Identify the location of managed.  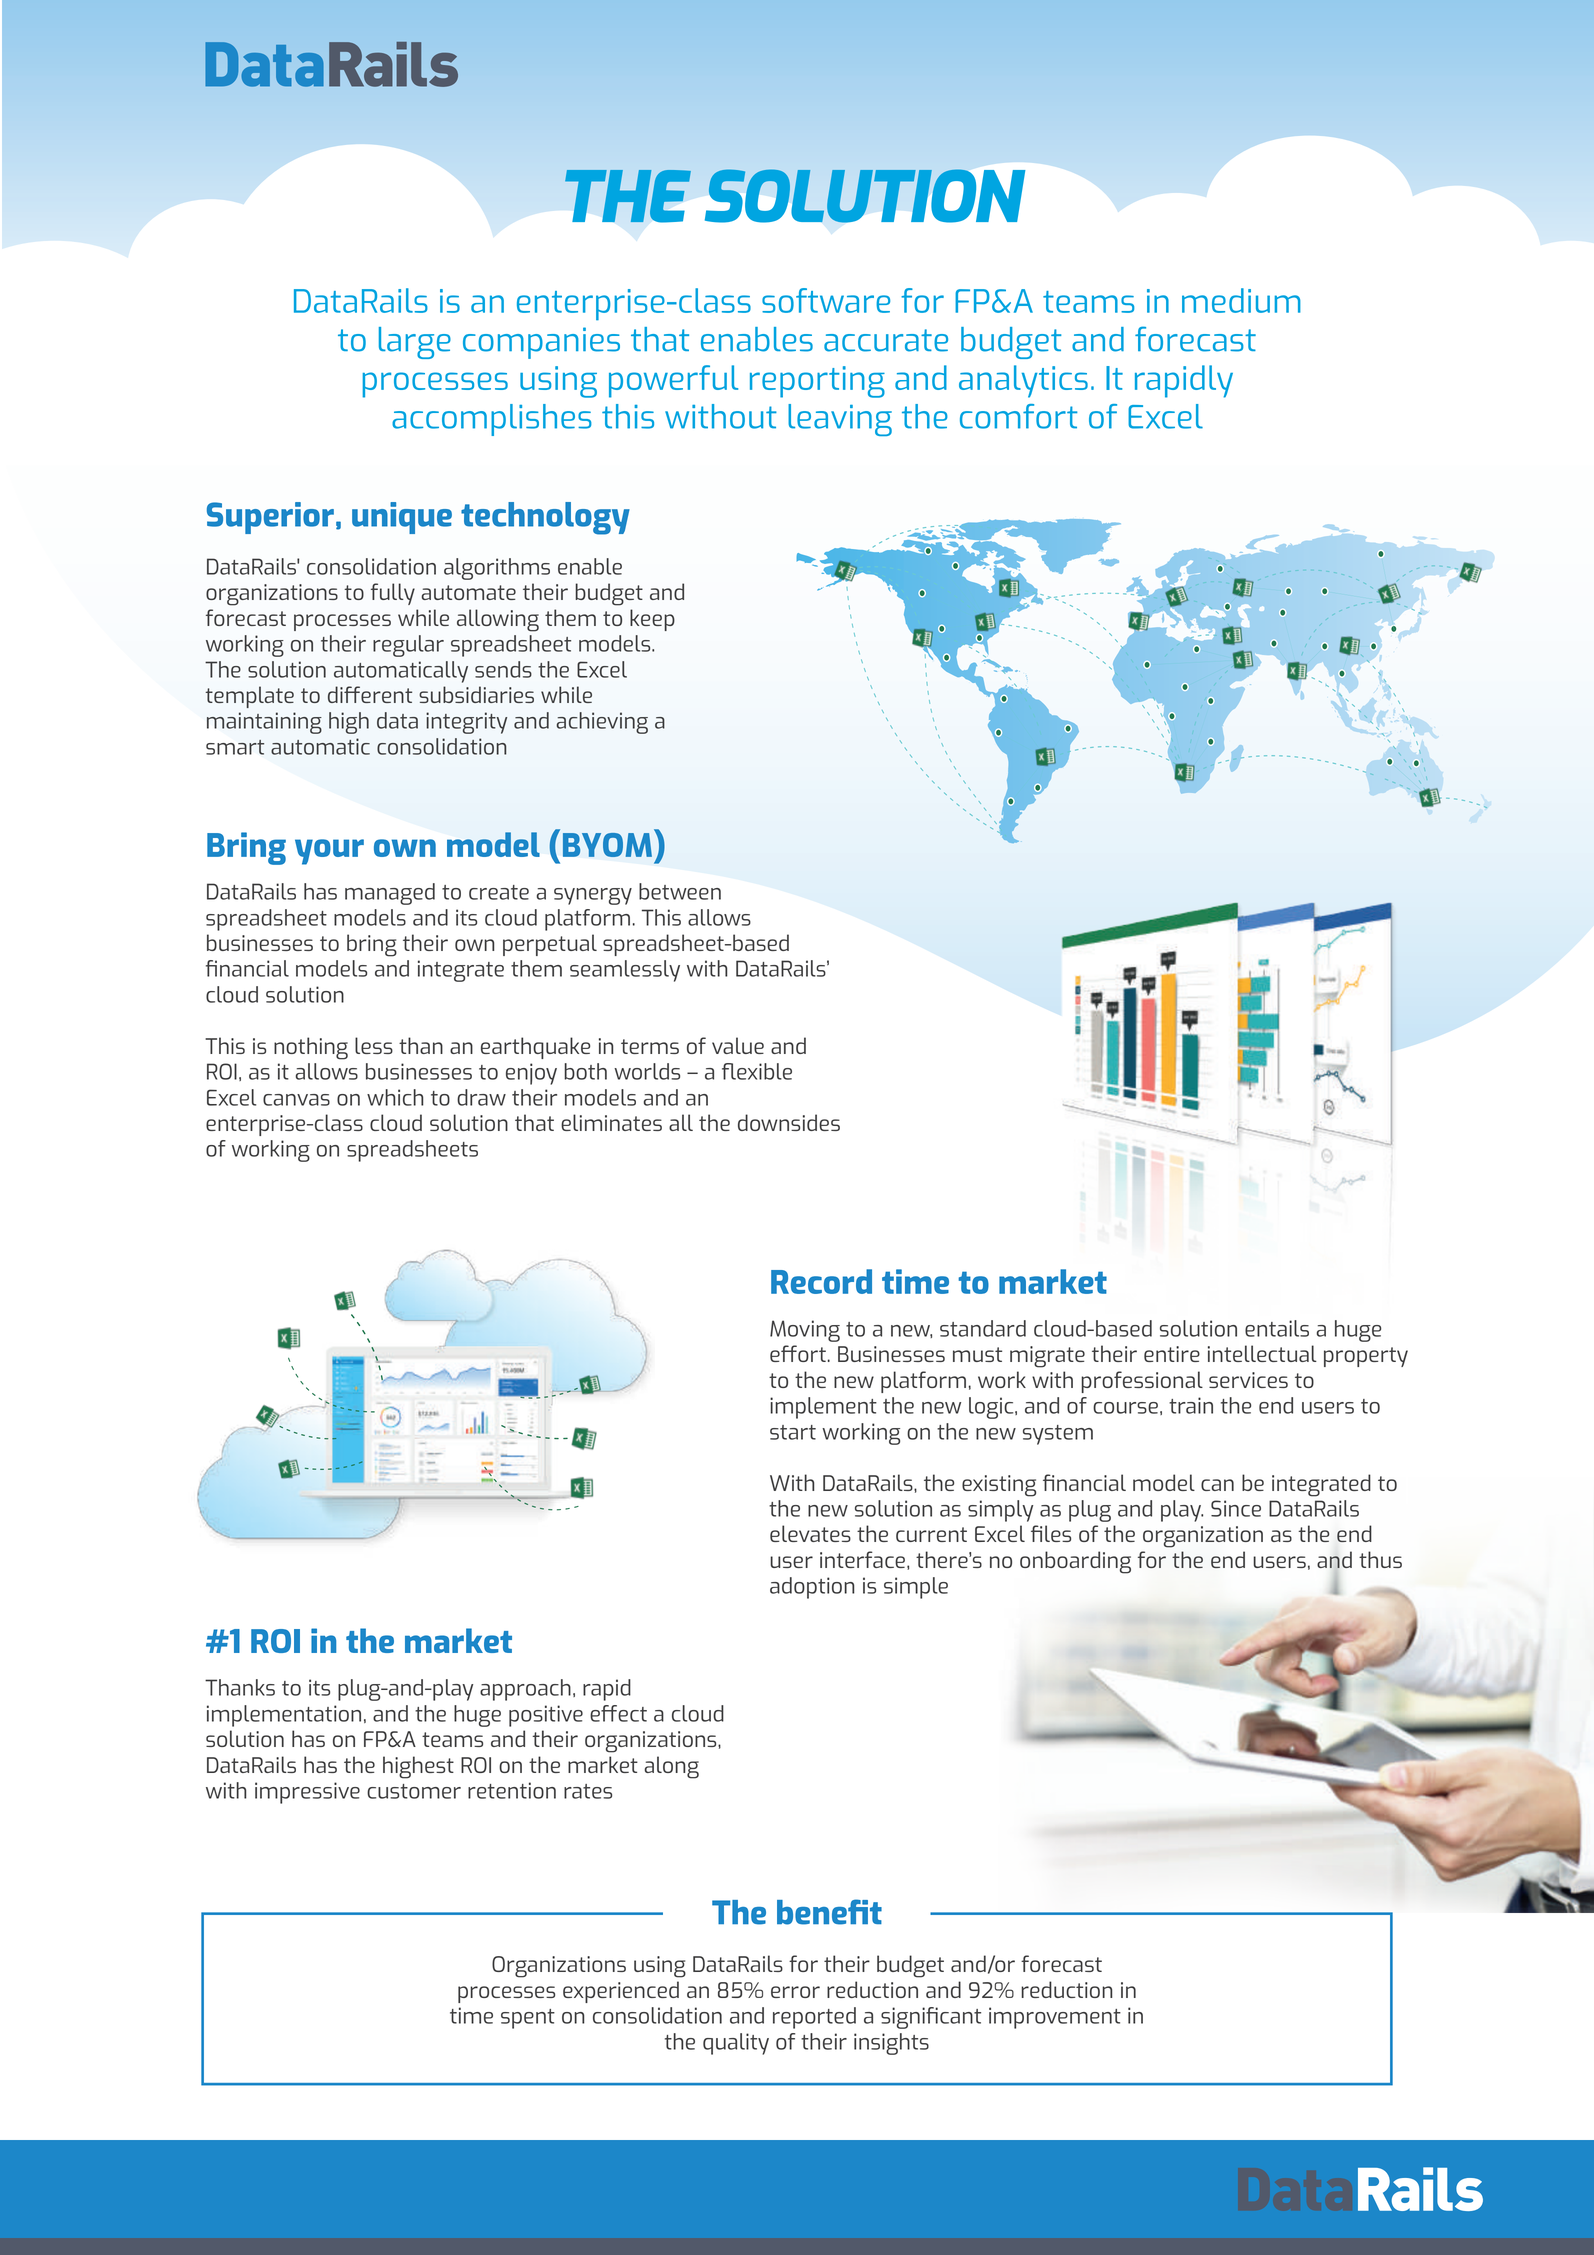
(390, 894).
